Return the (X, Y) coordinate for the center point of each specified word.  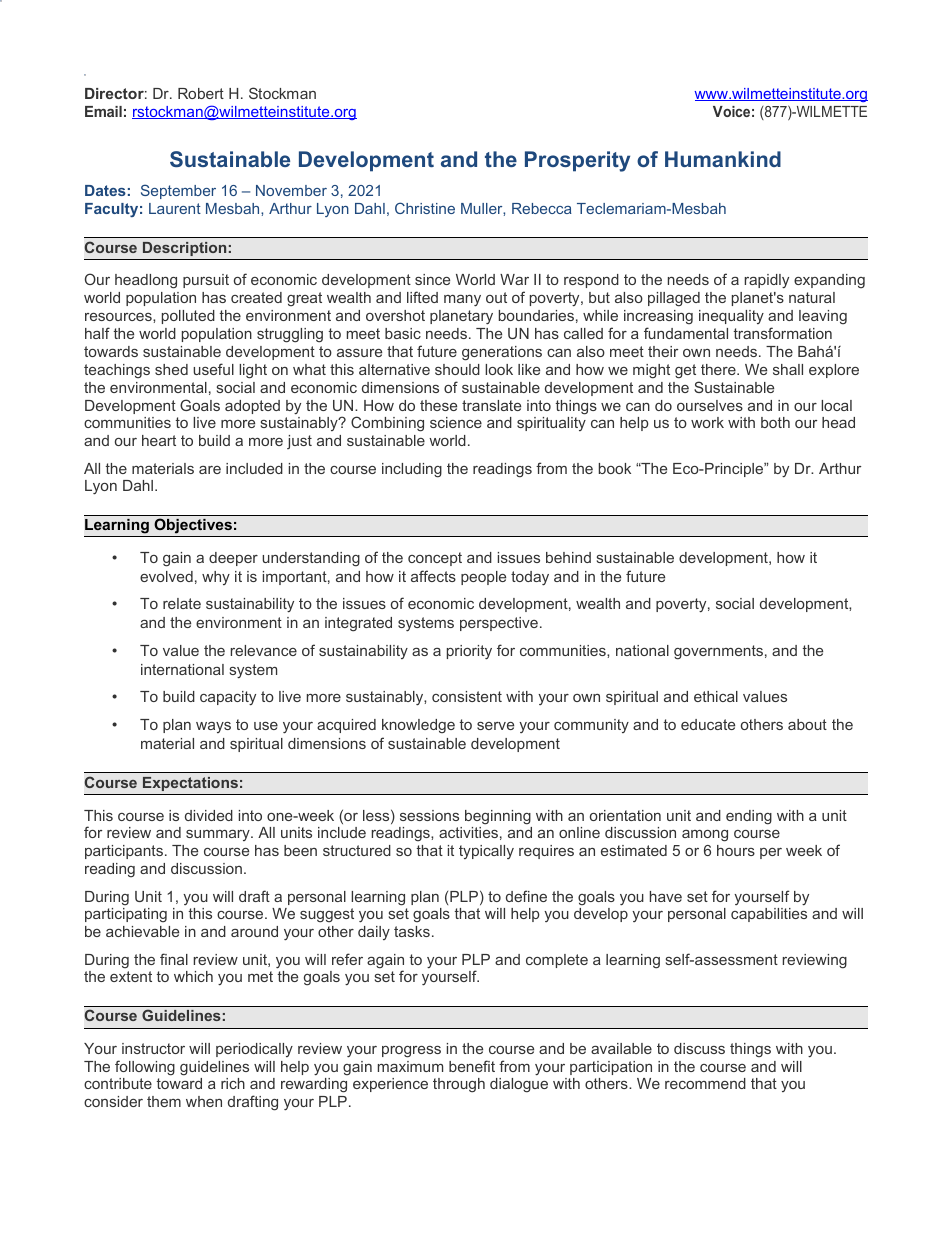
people (483, 578)
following (145, 1068)
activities (468, 832)
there (719, 369)
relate (182, 603)
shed (171, 369)
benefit (472, 1066)
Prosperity (577, 161)
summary (219, 835)
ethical (716, 696)
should (457, 369)
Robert (201, 93)
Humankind (723, 159)
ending (749, 817)
